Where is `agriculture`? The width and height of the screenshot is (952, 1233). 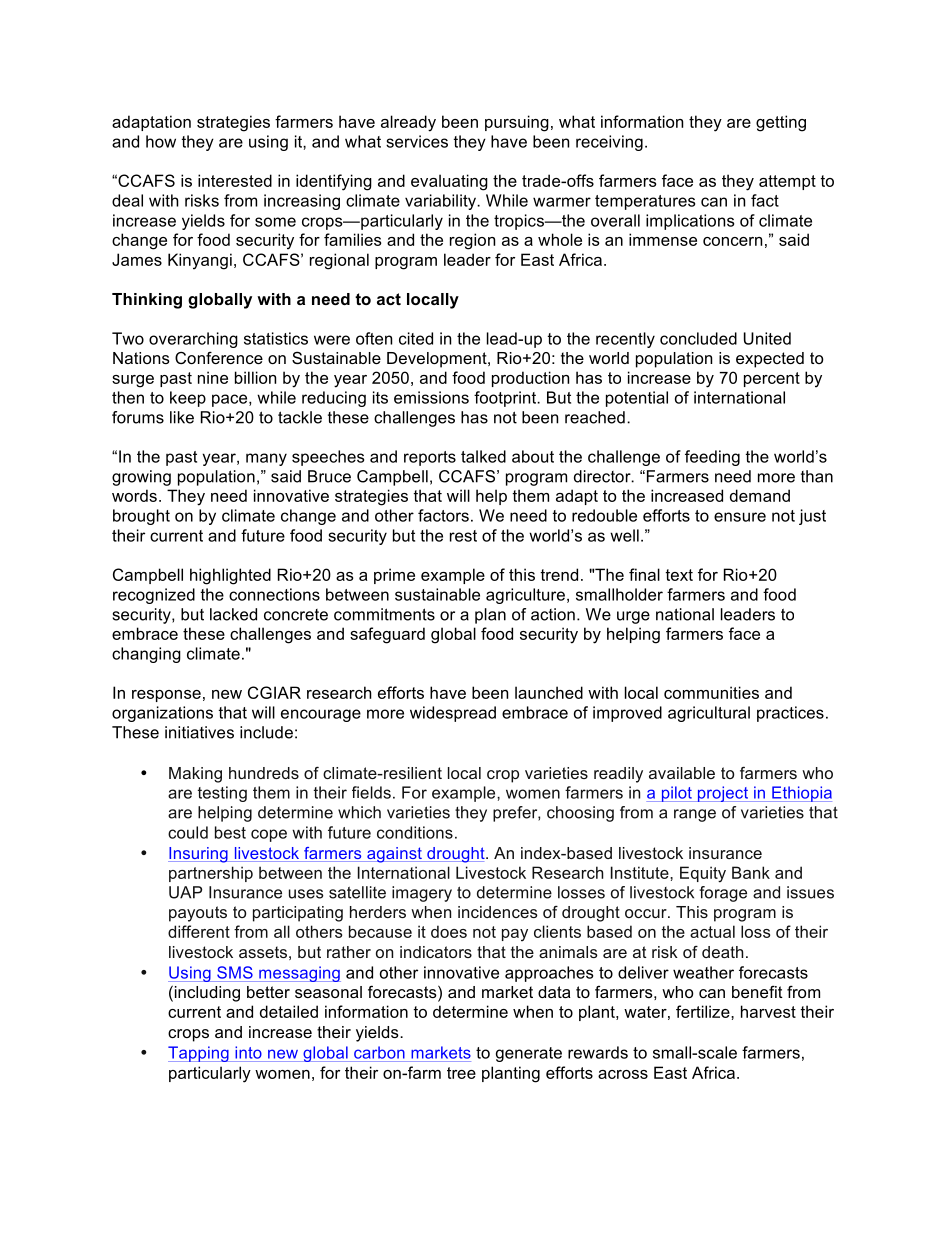
agriculture is located at coordinates (525, 596).
